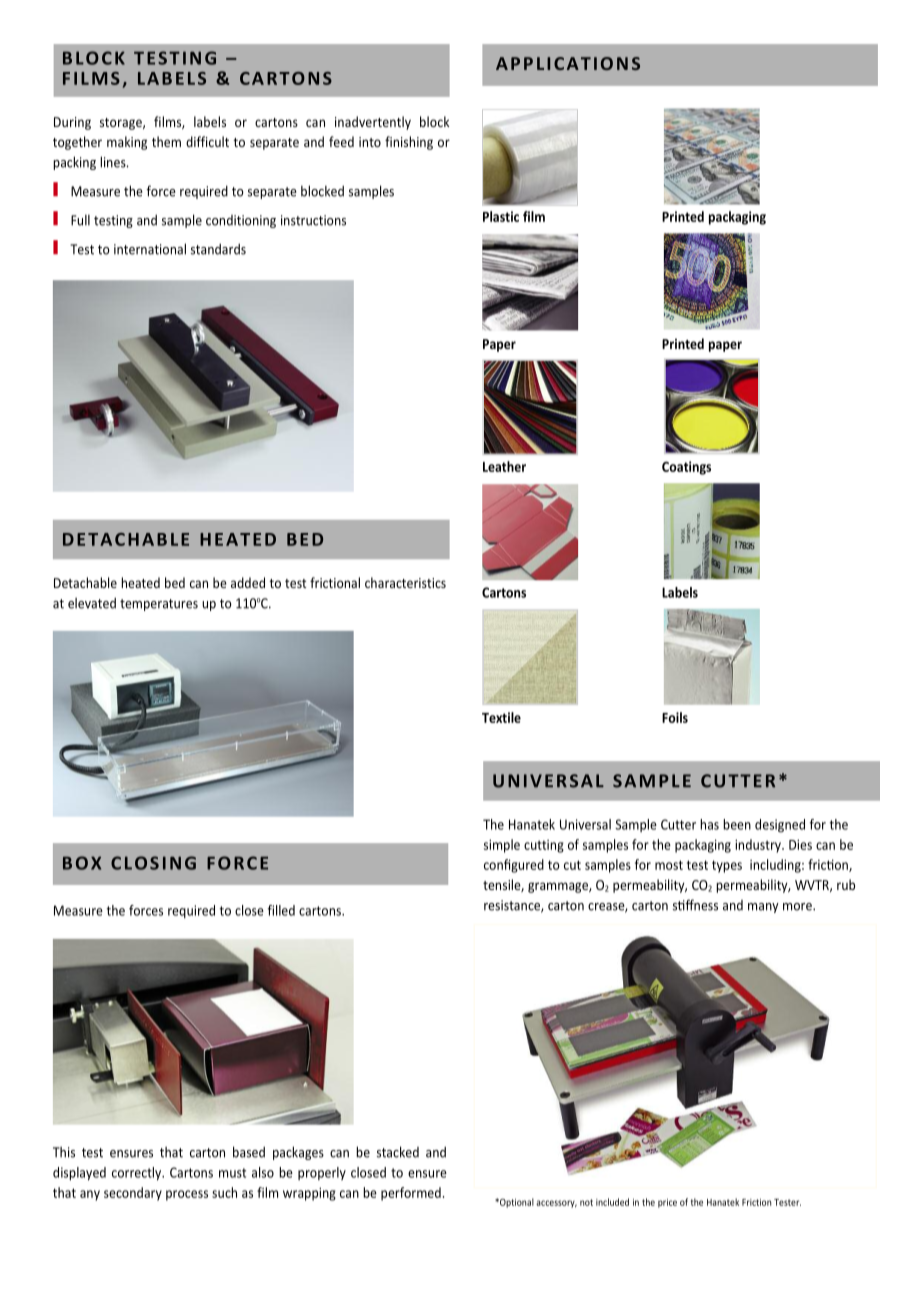  I want to click on Foils, so click(675, 717).
